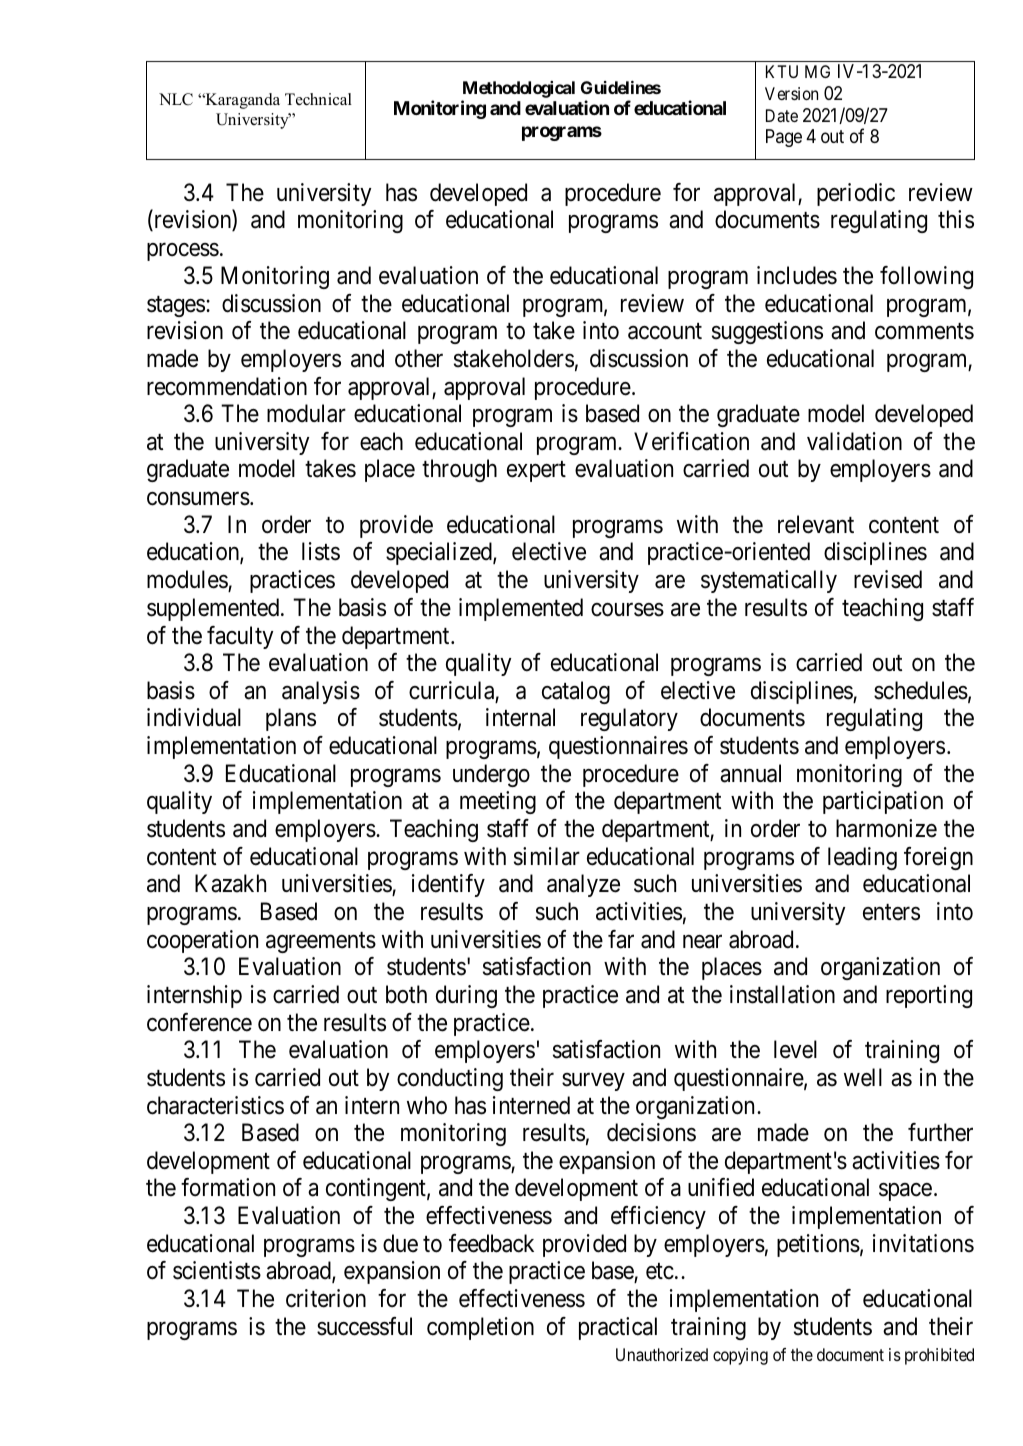  What do you see at coordinates (863, 1077) in the screenshot?
I see `well` at bounding box center [863, 1077].
